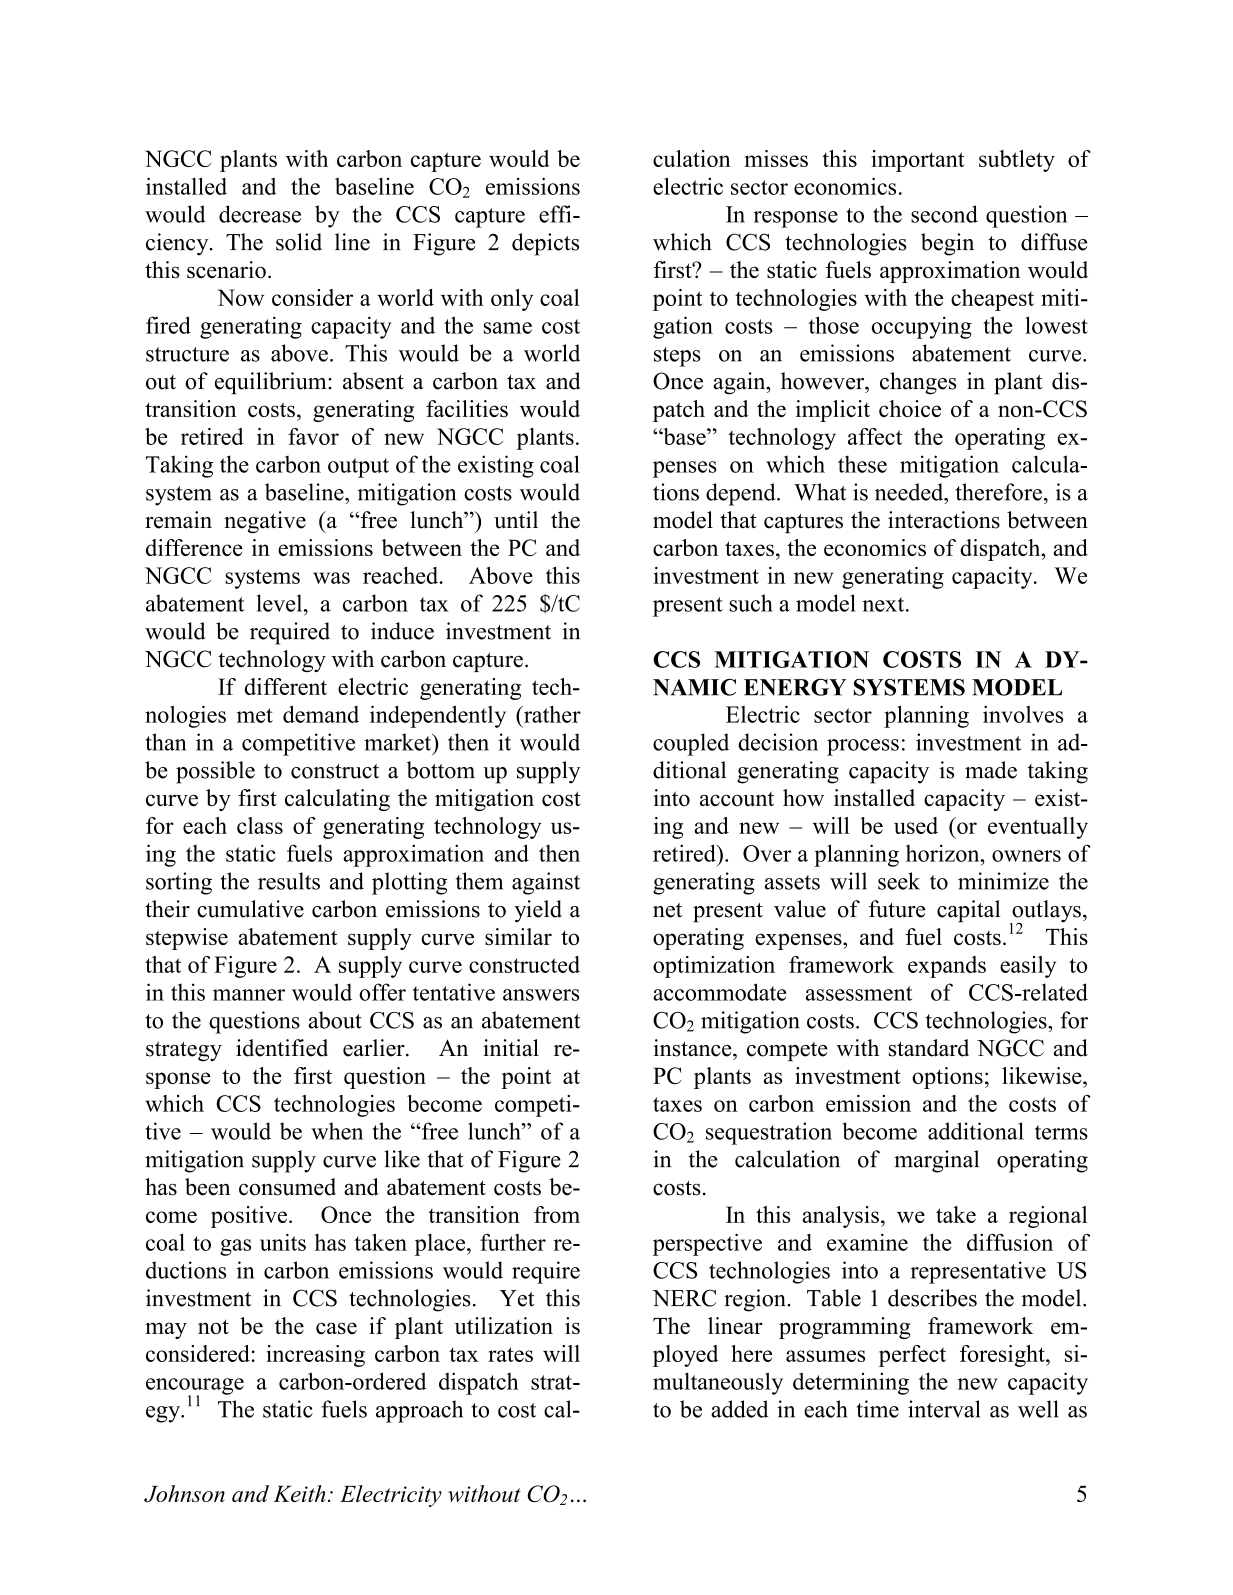 This screenshot has width=1233, height=1595. I want to click on standard, so click(929, 1048).
